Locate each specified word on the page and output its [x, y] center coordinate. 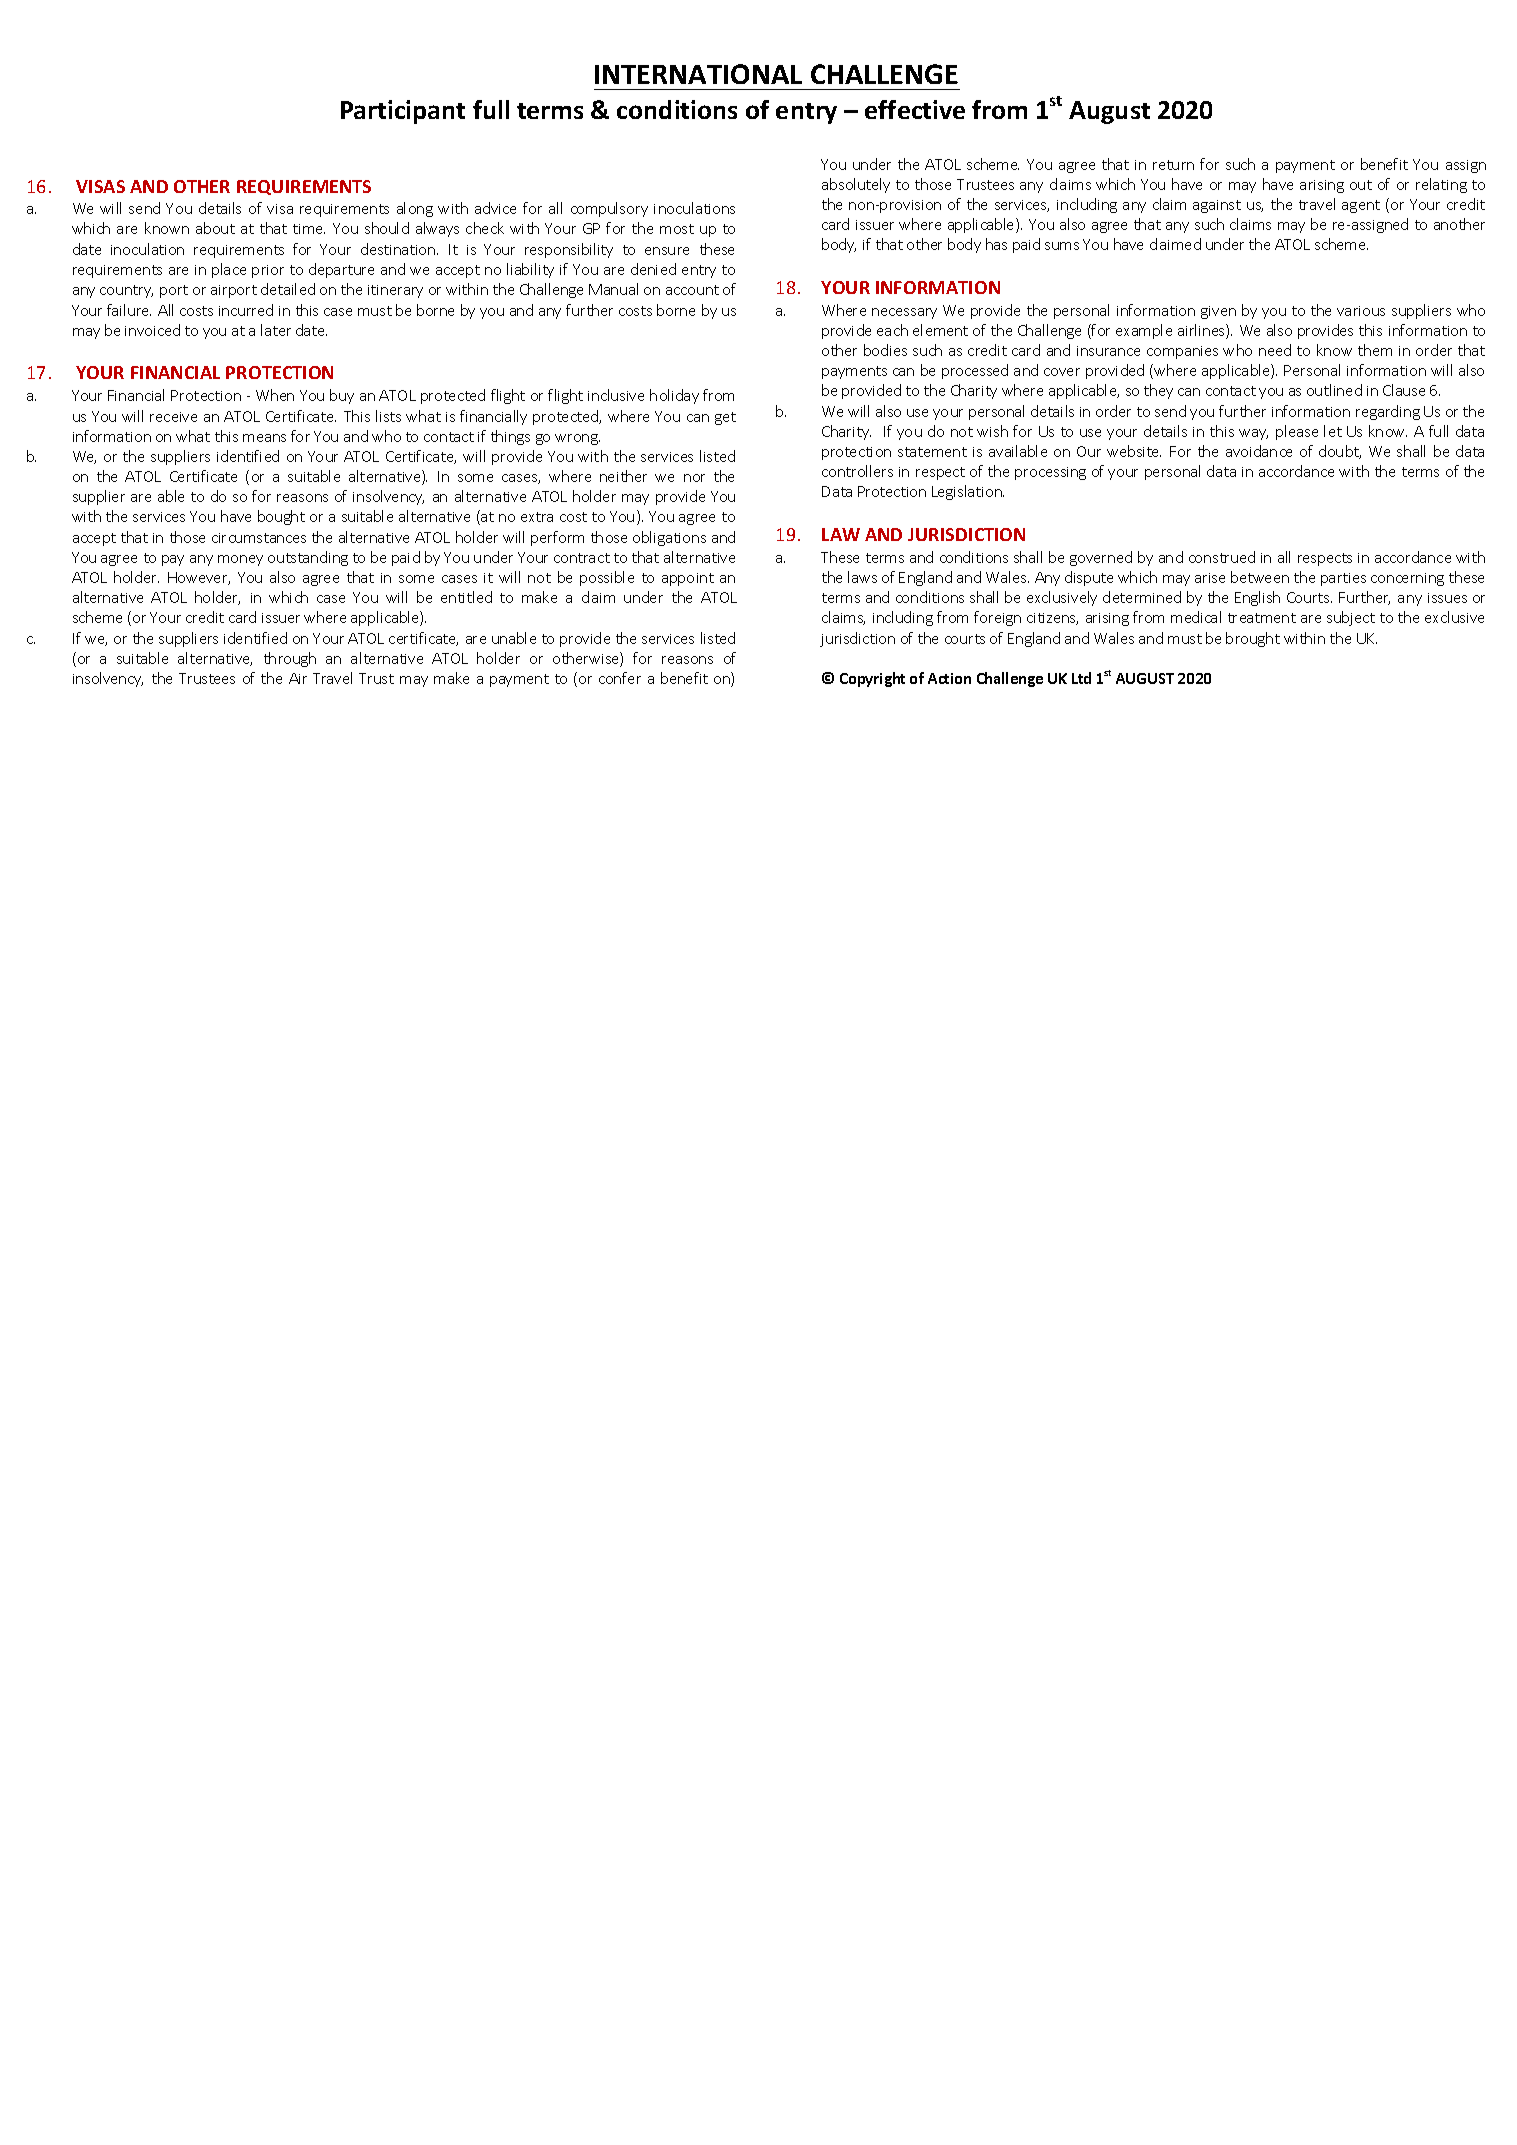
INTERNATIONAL [698, 74]
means [264, 438]
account [692, 290]
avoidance [1259, 451]
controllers [857, 471]
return [1173, 165]
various [1361, 311]
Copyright [872, 679]
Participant [403, 112]
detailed [288, 289]
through [290, 659]
